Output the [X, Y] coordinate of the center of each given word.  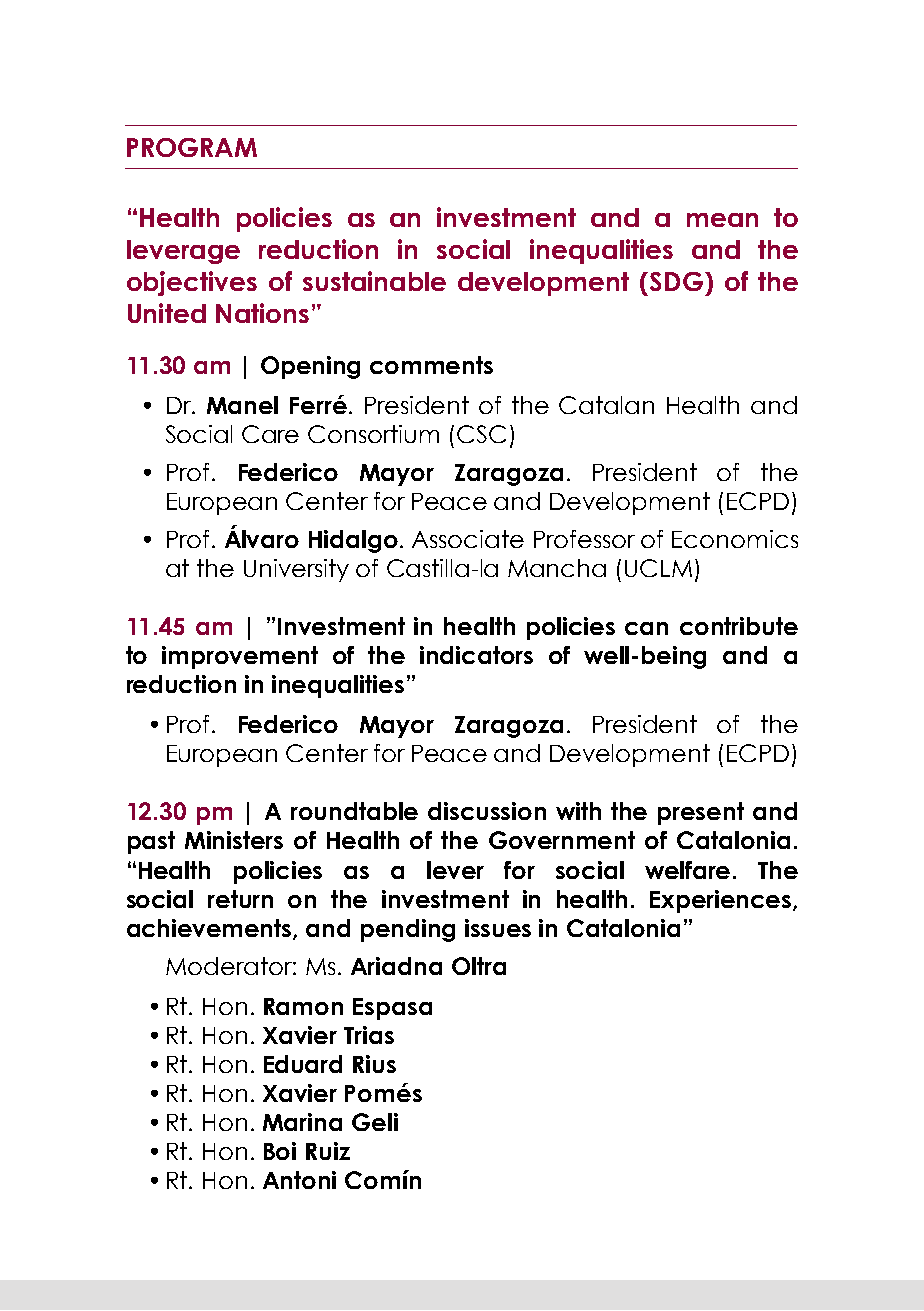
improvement [240, 657]
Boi [280, 1151]
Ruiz [328, 1151]
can [646, 628]
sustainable [374, 281]
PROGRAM [192, 147]
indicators [476, 655]
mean [722, 220]
